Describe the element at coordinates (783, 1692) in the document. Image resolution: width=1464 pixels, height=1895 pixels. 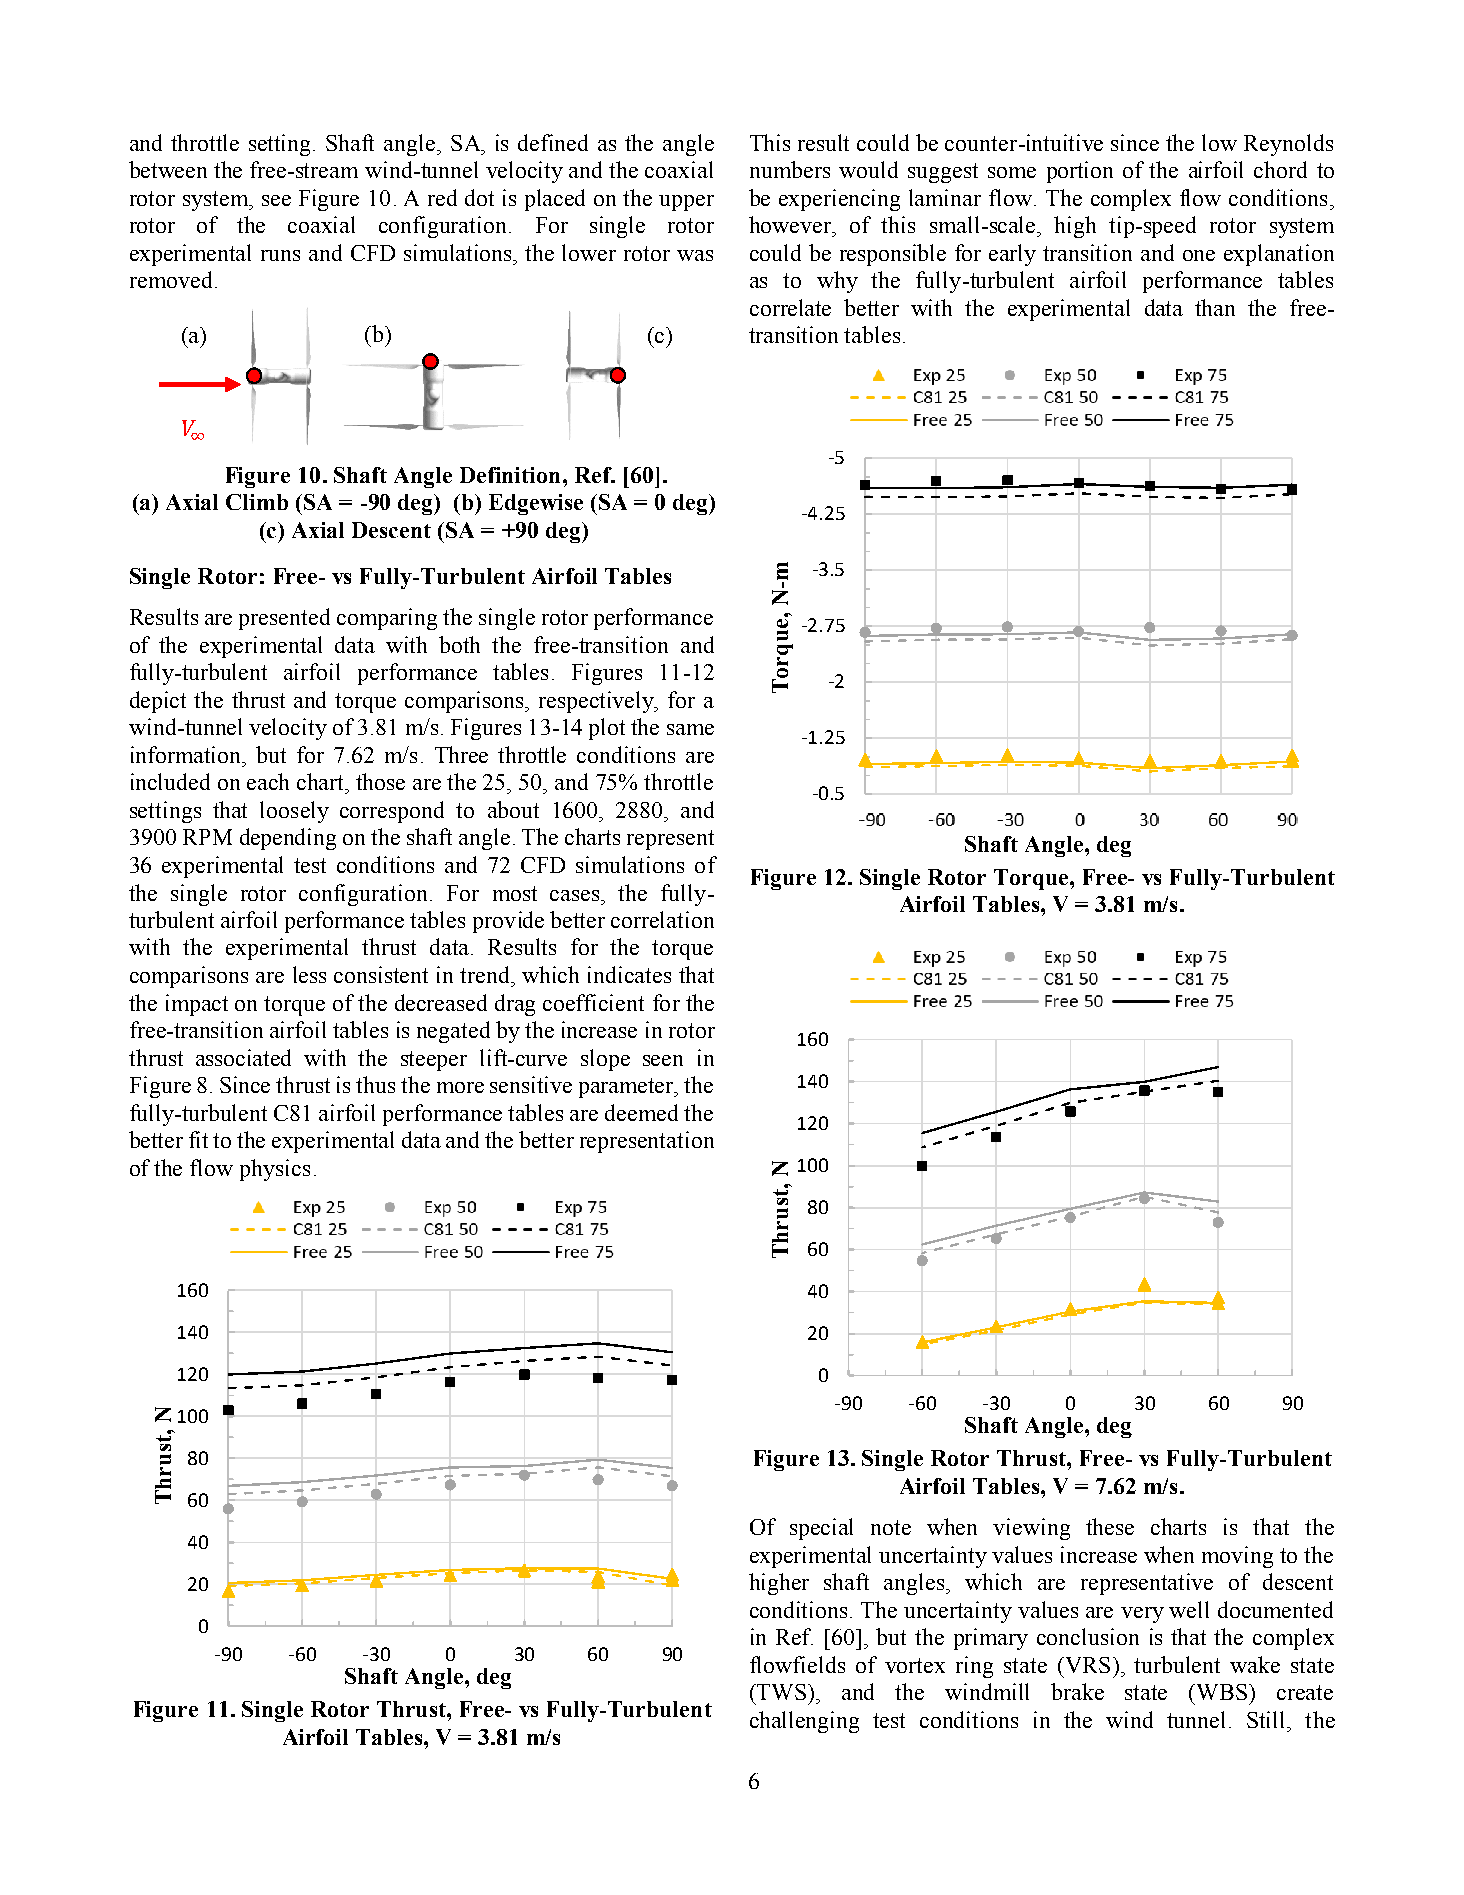
I see `TWS` at that location.
